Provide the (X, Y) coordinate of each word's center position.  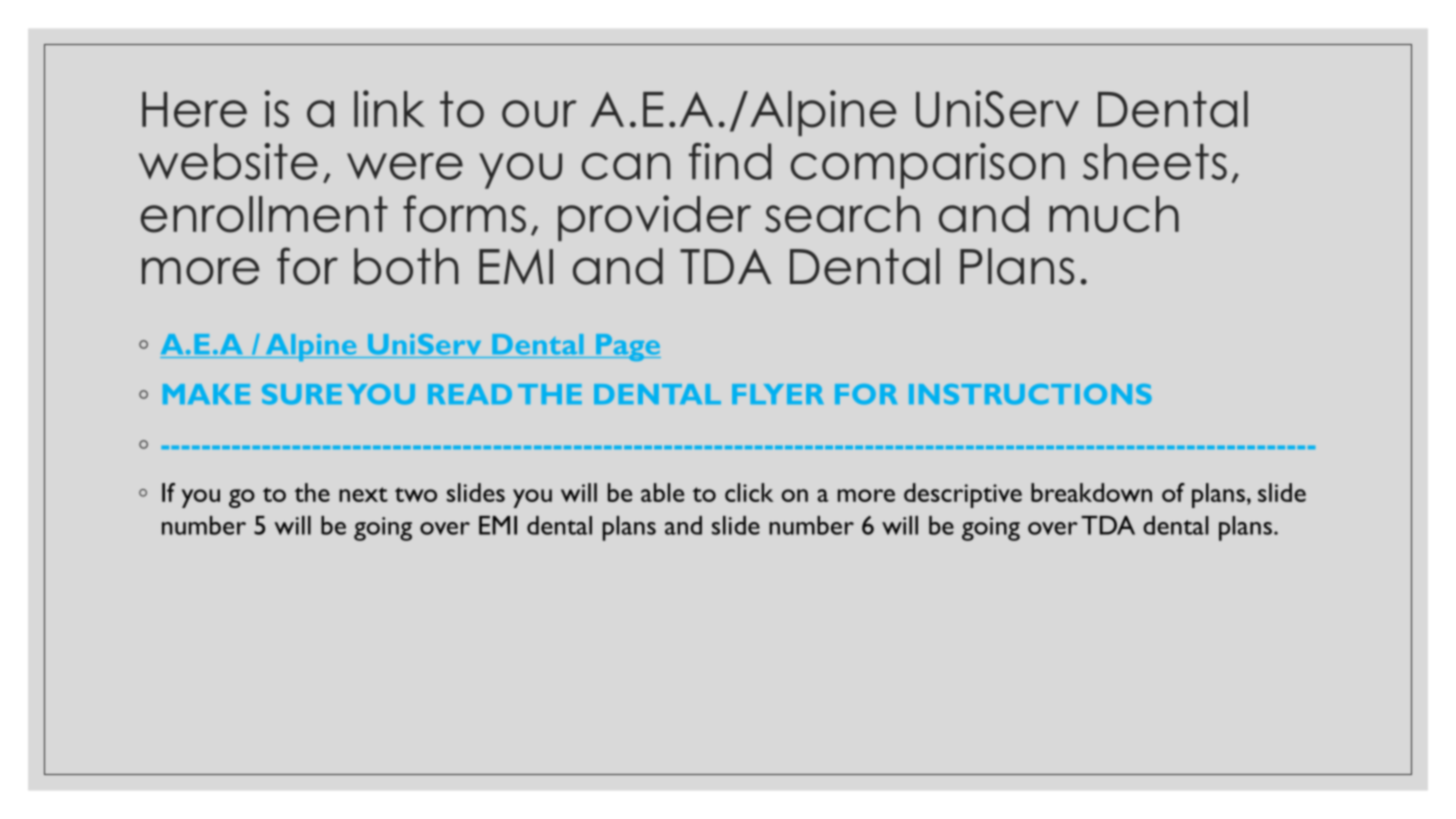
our (539, 114)
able (662, 492)
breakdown (1091, 492)
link (389, 108)
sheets (1155, 161)
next (363, 494)
